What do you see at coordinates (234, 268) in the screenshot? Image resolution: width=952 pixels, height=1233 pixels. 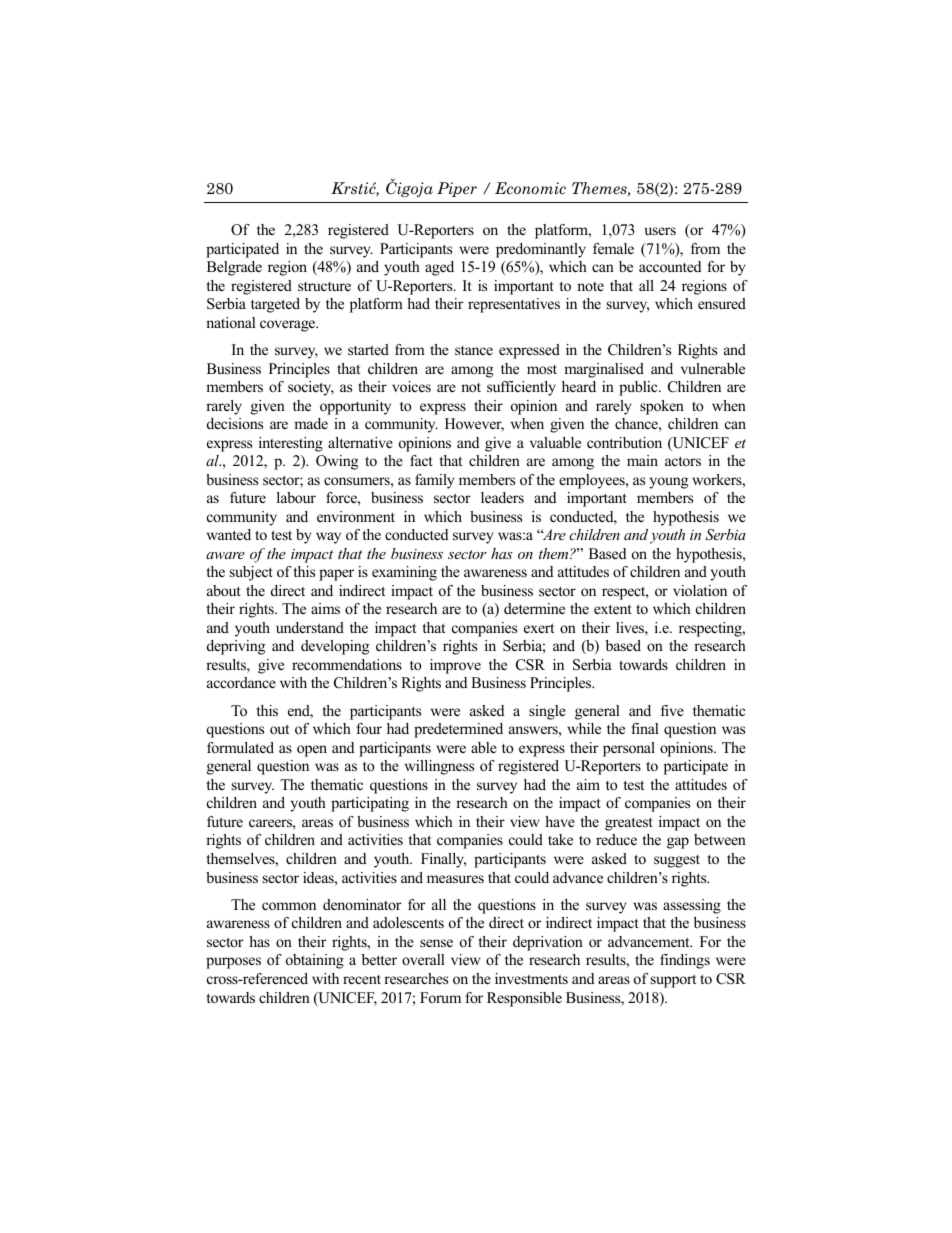 I see `Belgrade` at bounding box center [234, 268].
